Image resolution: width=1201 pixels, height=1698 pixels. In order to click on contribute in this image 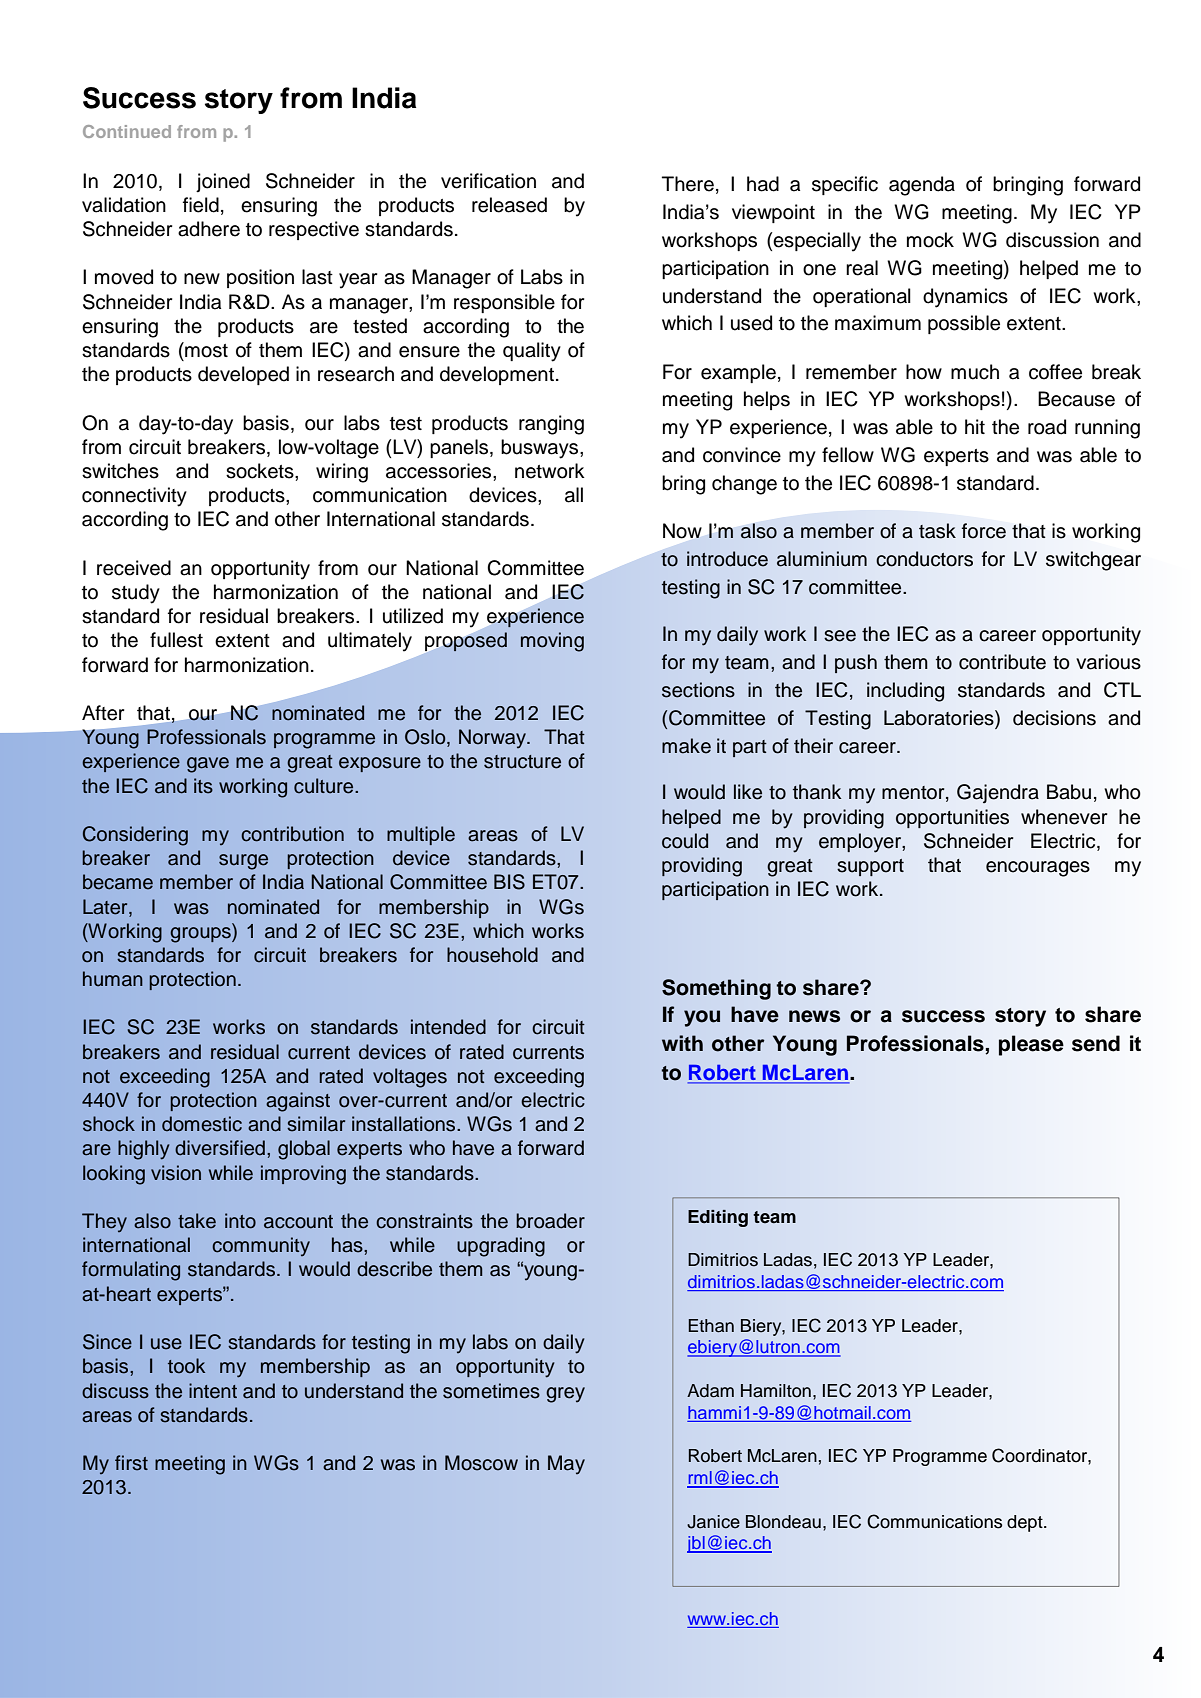, I will do `click(1002, 662)`.
